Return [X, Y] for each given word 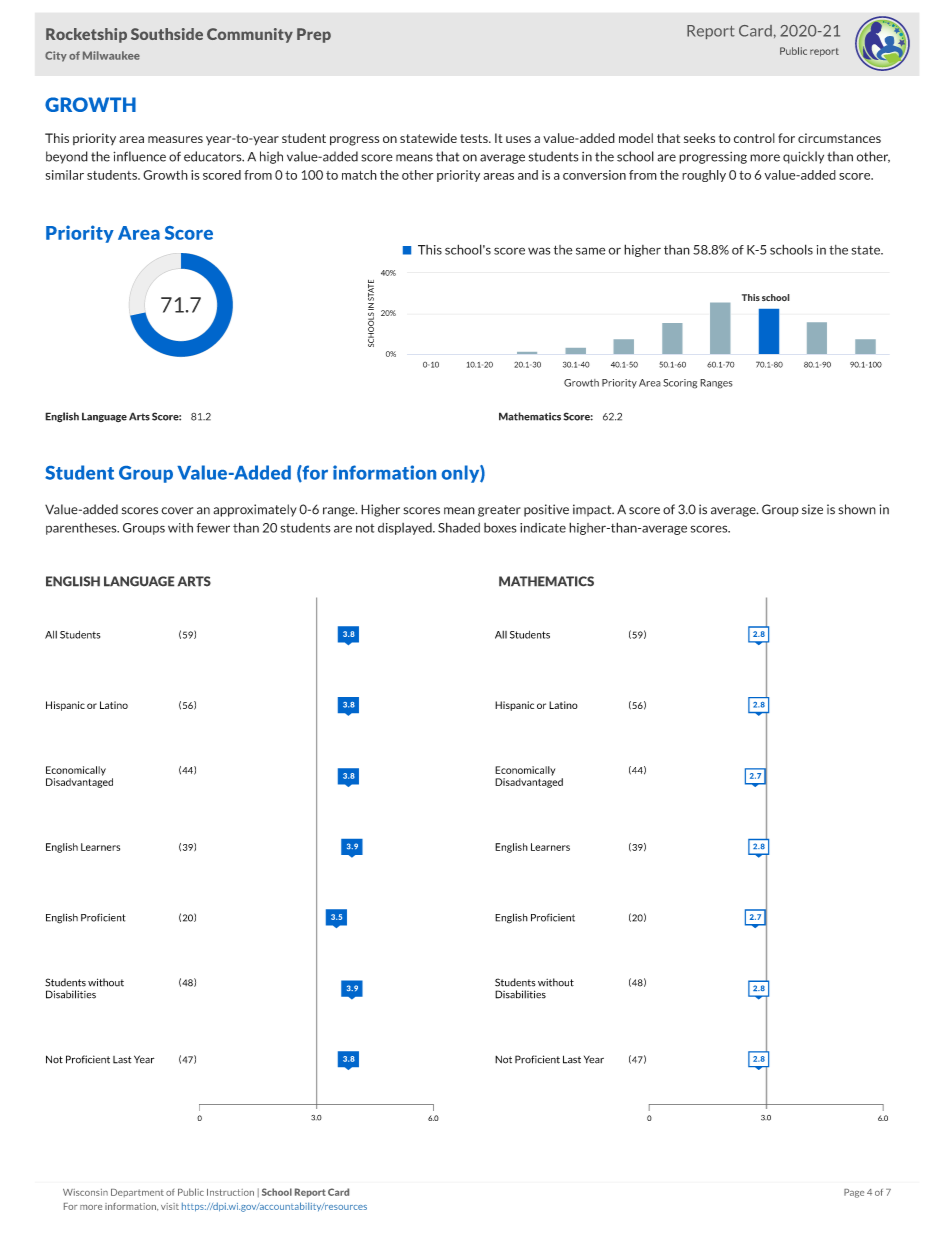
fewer [213, 528]
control [754, 138]
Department [137, 1193]
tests [475, 138]
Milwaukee [111, 55]
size [812, 509]
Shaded [459, 527]
